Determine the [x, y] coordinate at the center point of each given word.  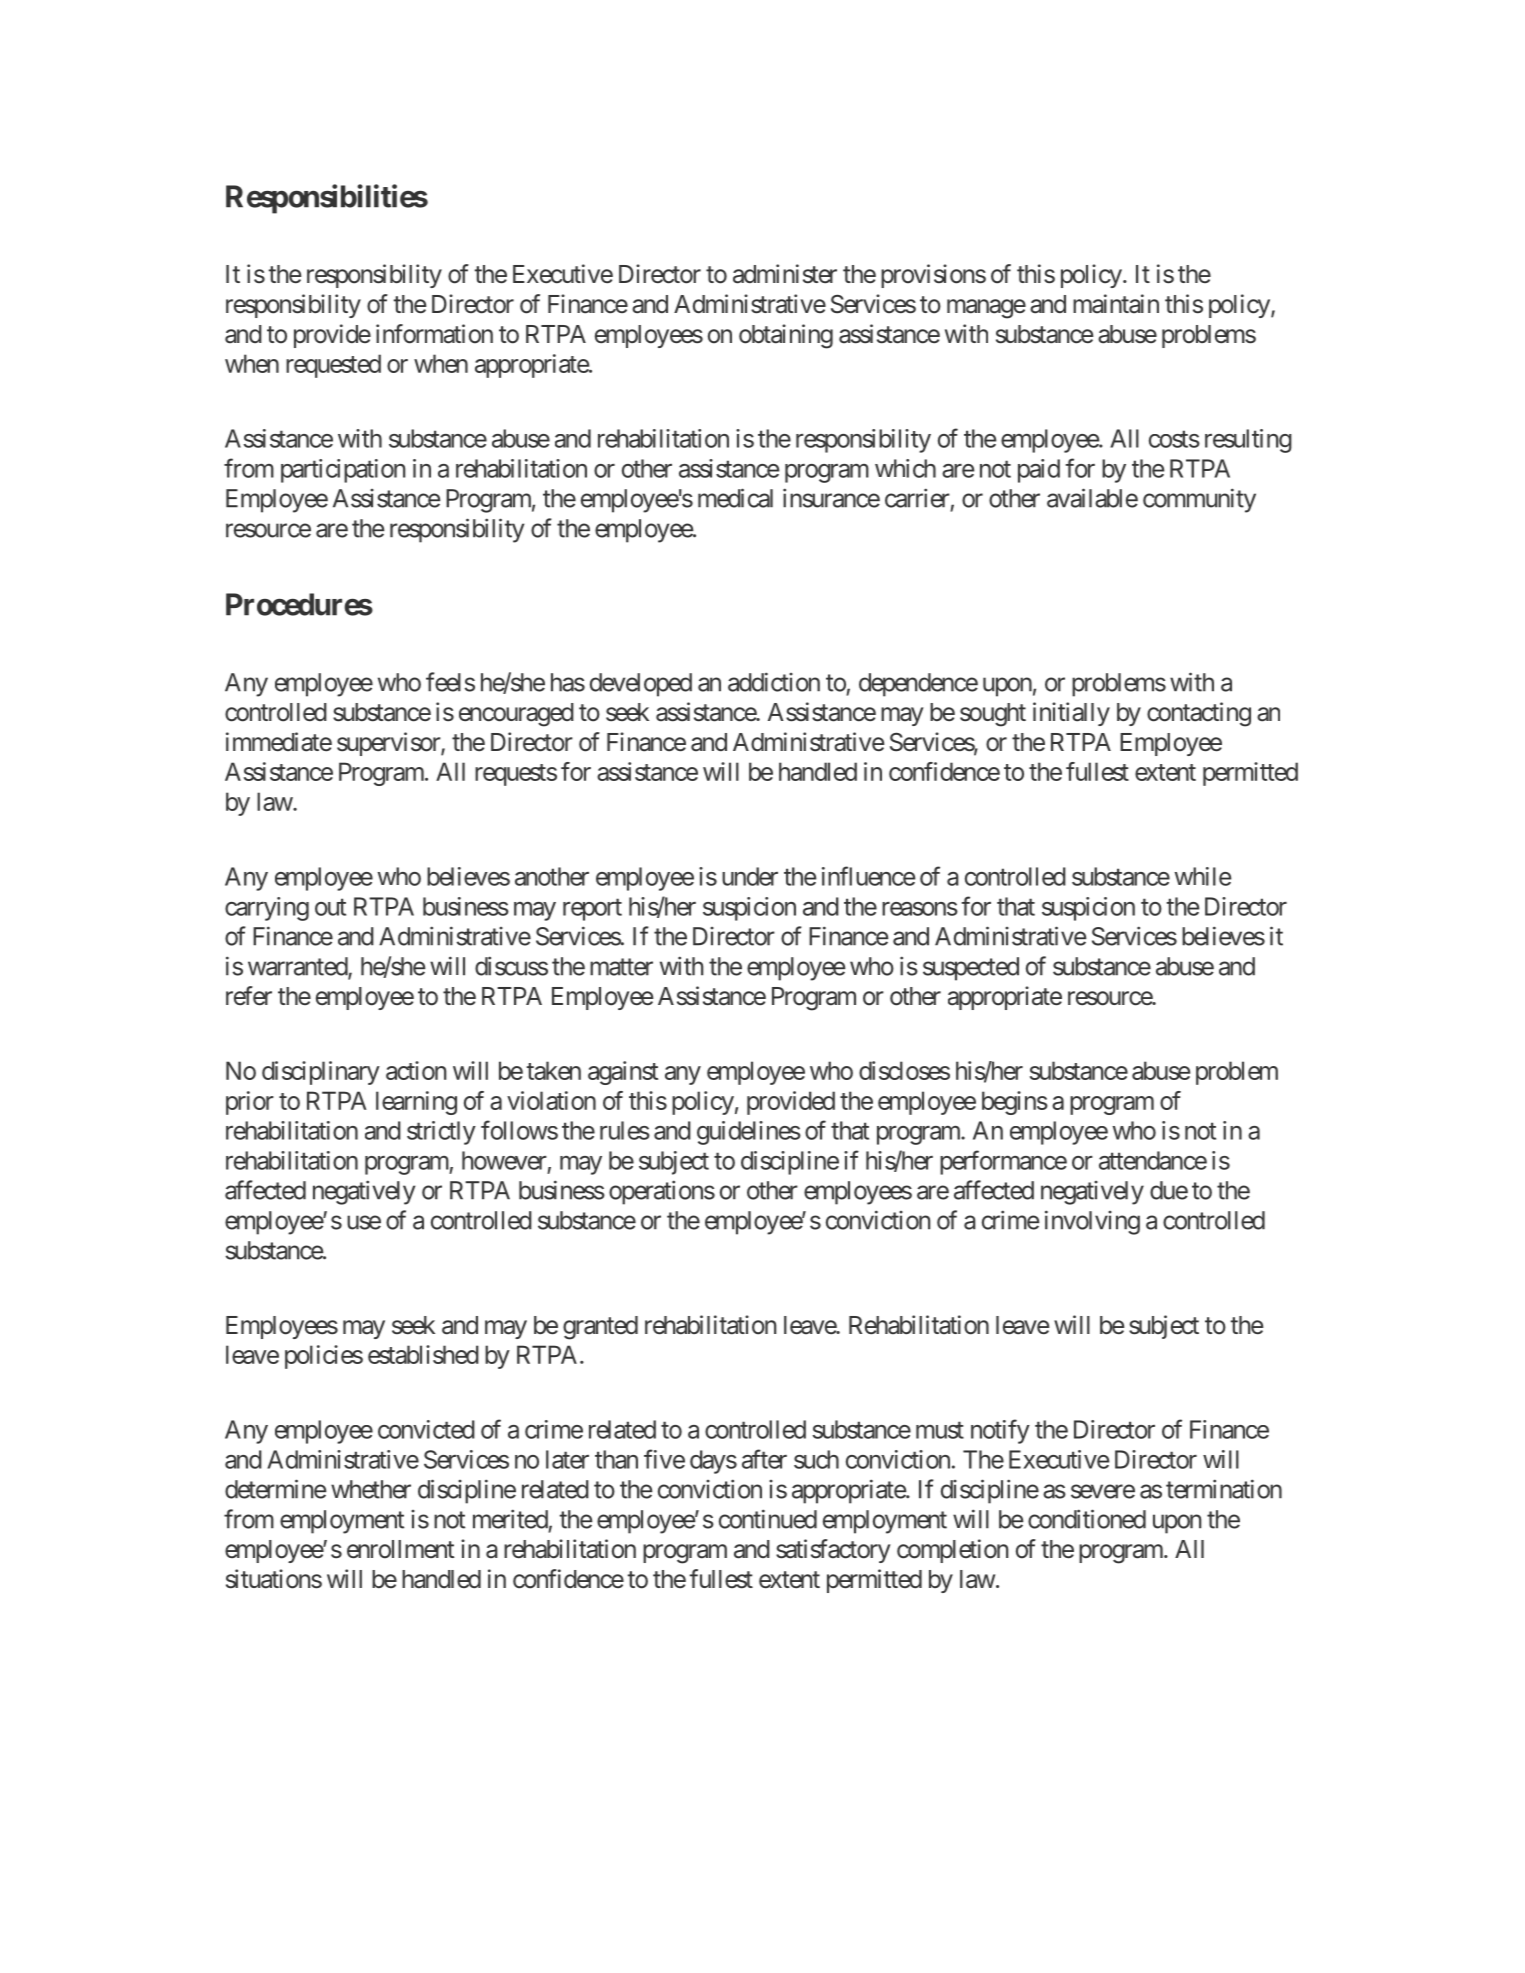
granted [600, 1328]
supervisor [389, 744]
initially [1071, 714]
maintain [1116, 304]
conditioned [1087, 1519]
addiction [774, 682]
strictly [441, 1133]
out [330, 907]
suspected [971, 969]
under [750, 876]
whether [371, 1489]
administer [785, 274]
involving [1092, 1222]
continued [768, 1519]
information [434, 334]
